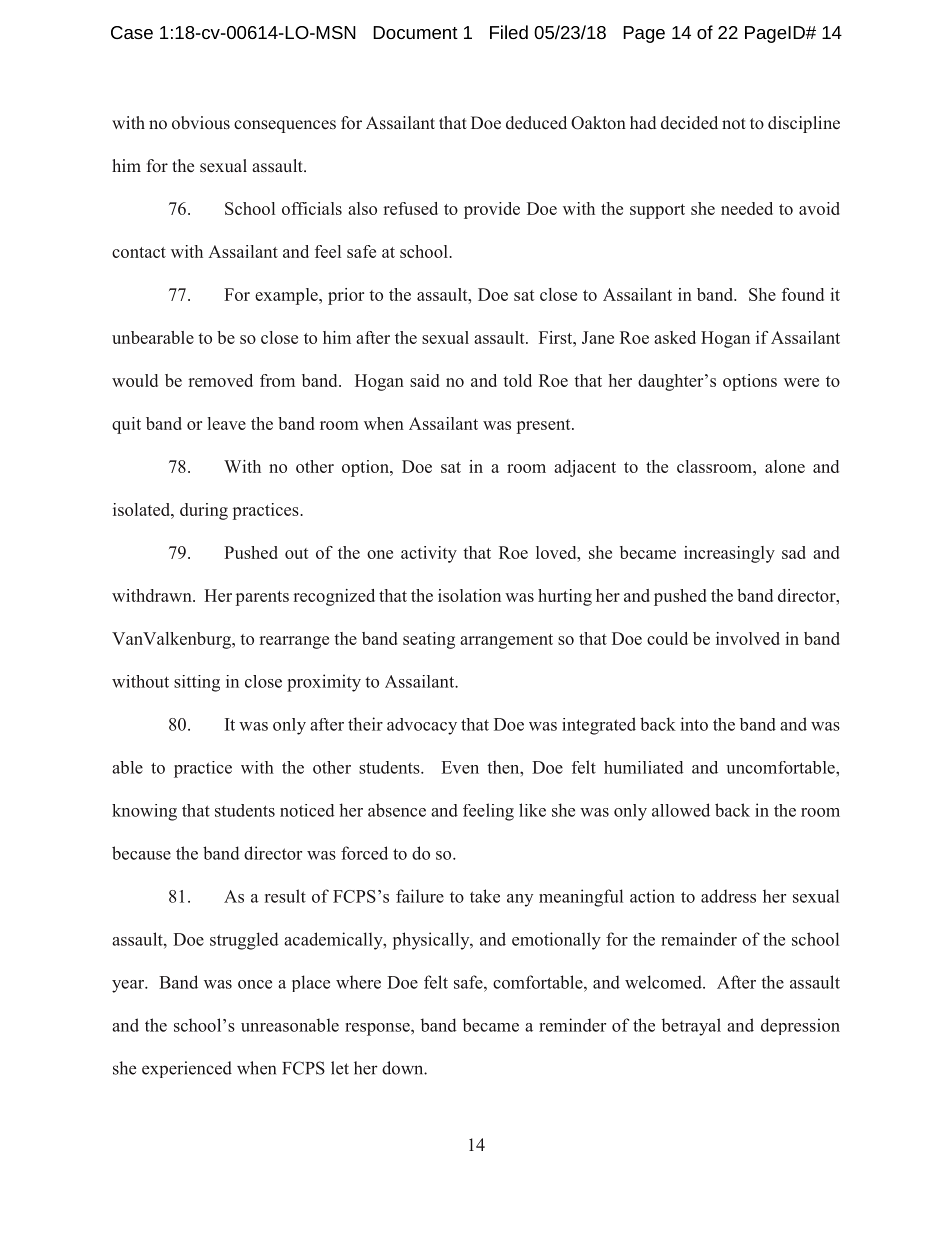  I want to click on increasingly, so click(729, 554).
